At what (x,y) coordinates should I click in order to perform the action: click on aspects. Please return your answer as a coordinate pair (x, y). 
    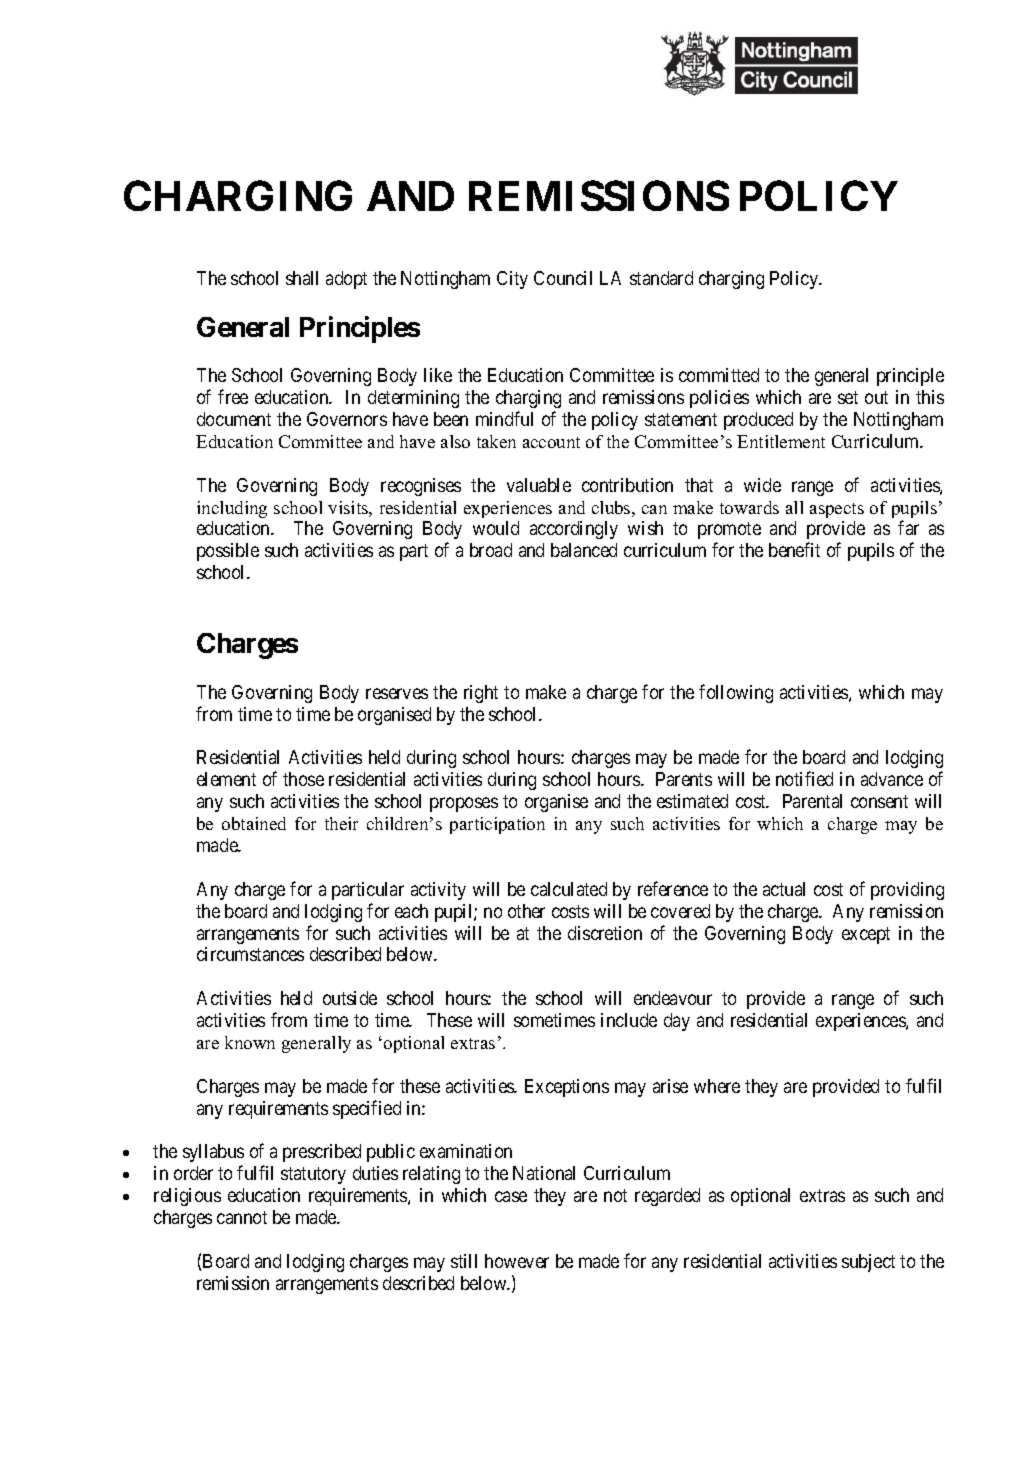
    Looking at the image, I should click on (837, 510).
